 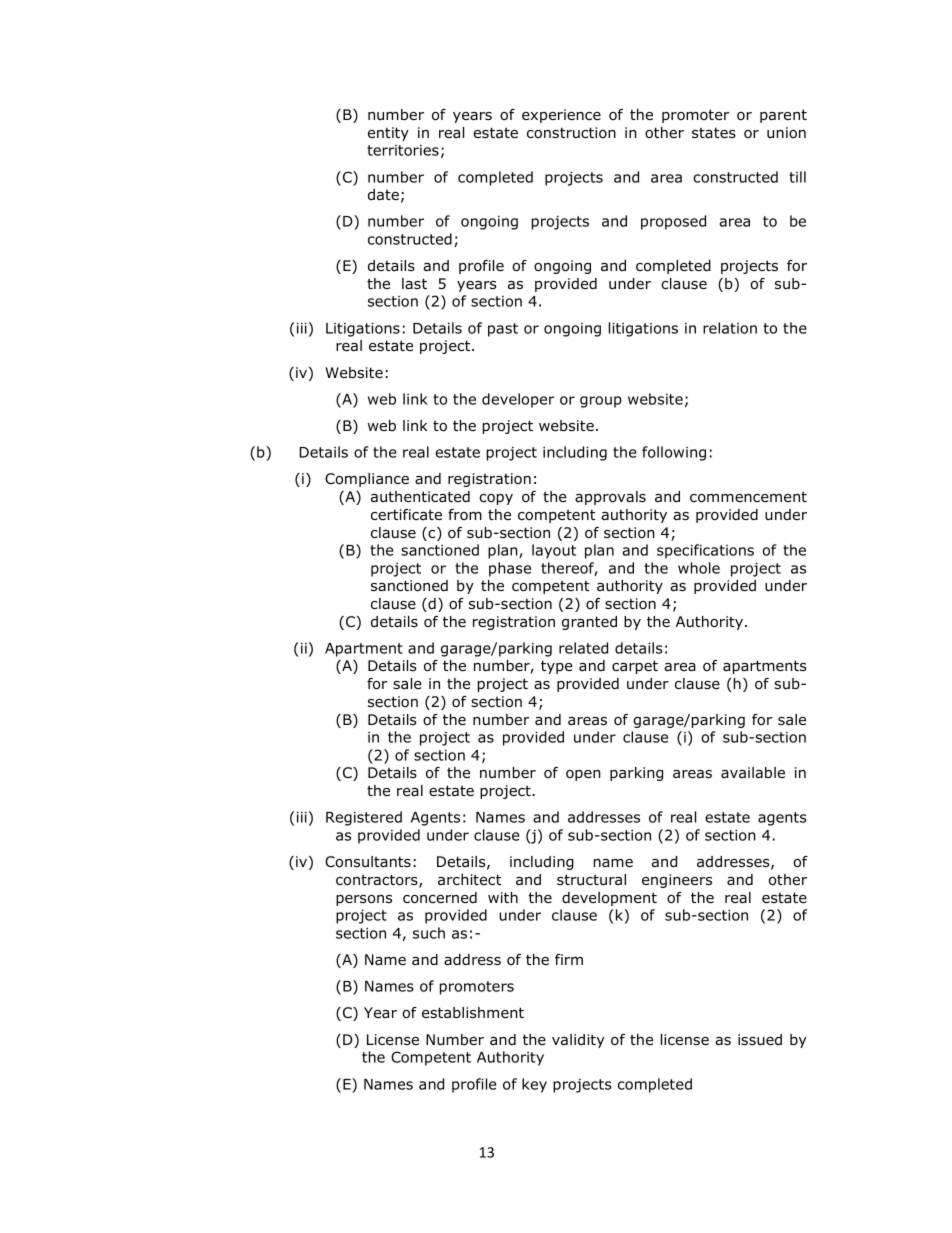 What do you see at coordinates (601, 402) in the screenshot?
I see `group` at bounding box center [601, 402].
